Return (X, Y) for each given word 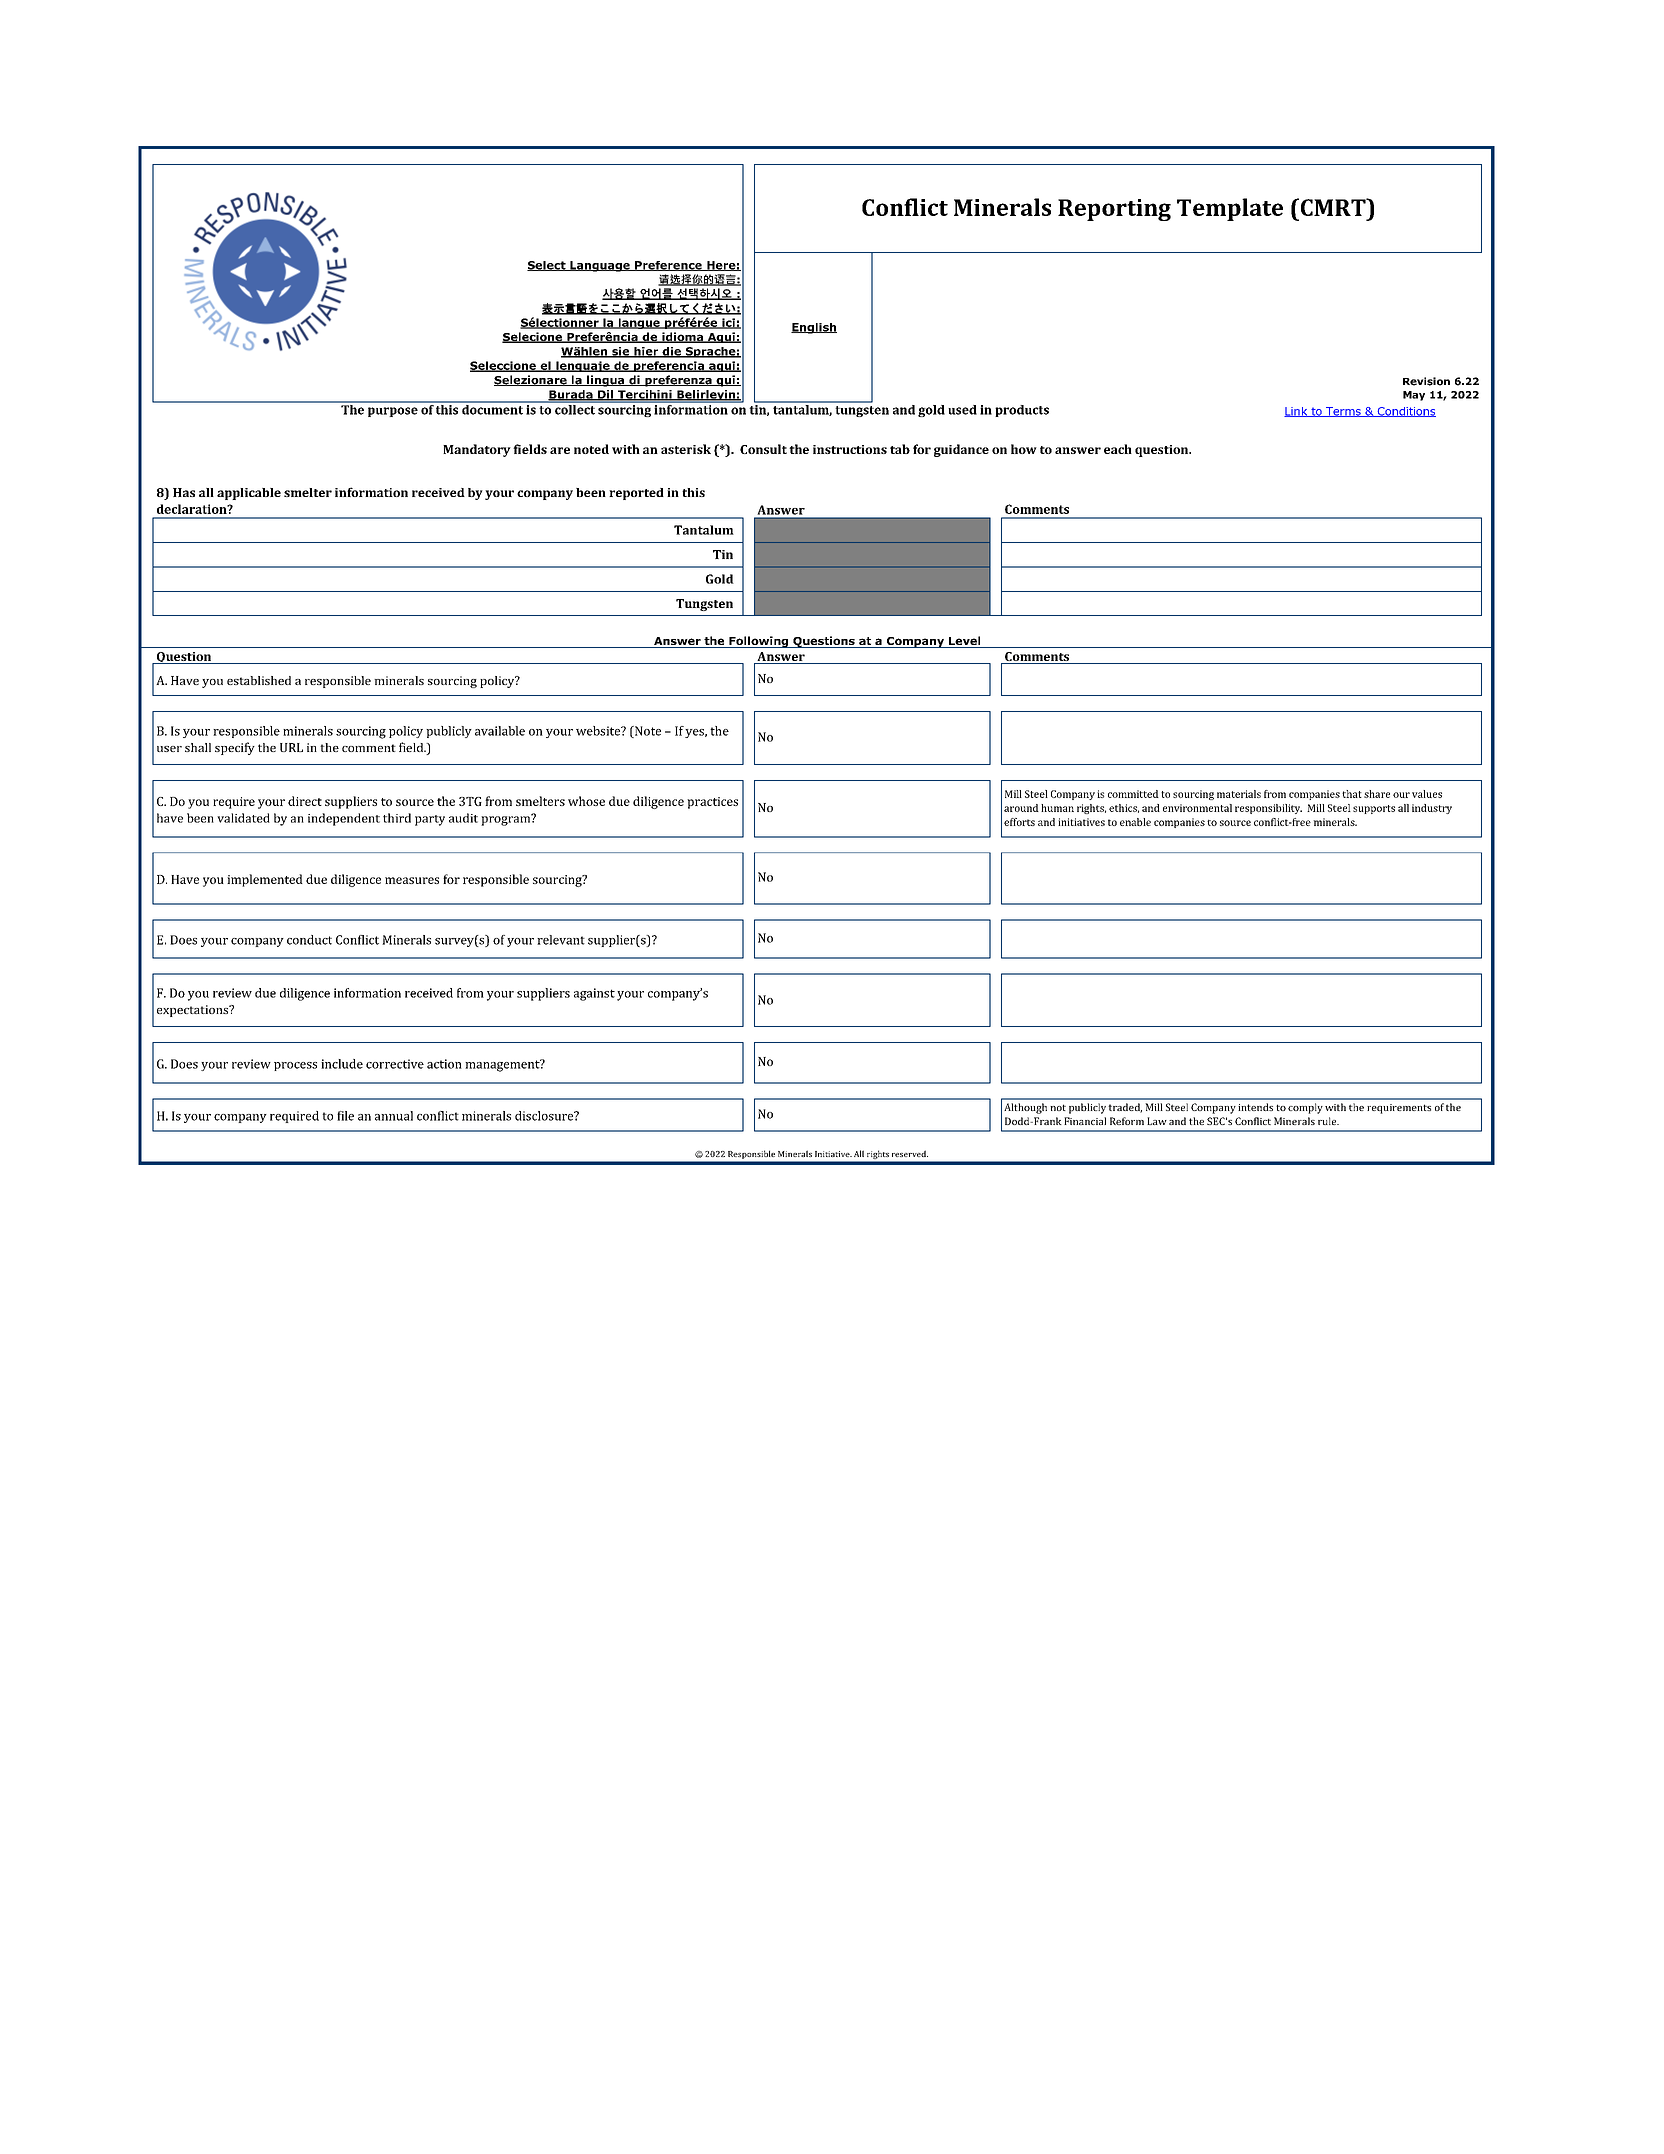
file (345, 1116)
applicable (249, 494)
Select (547, 266)
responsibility (1268, 809)
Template (1230, 209)
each (1118, 449)
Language (600, 266)
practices (712, 803)
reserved (910, 1153)
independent (344, 819)
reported (636, 494)
